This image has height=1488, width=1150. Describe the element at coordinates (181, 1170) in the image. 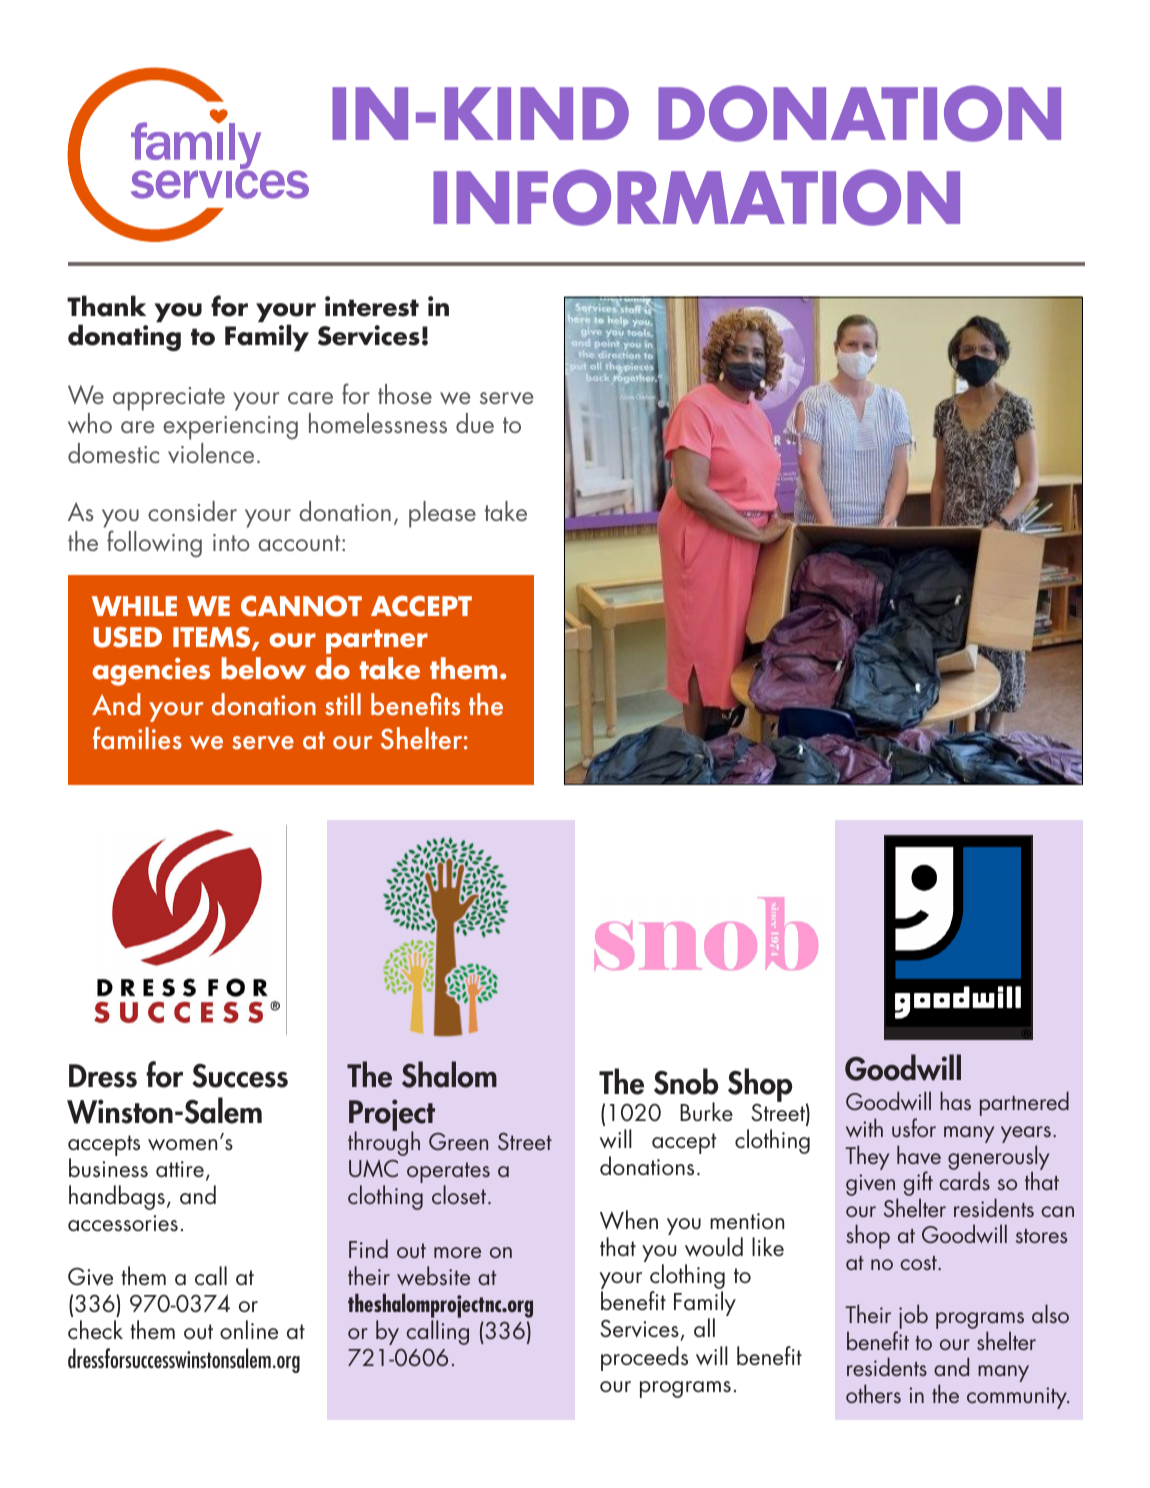

I see `attire` at that location.
